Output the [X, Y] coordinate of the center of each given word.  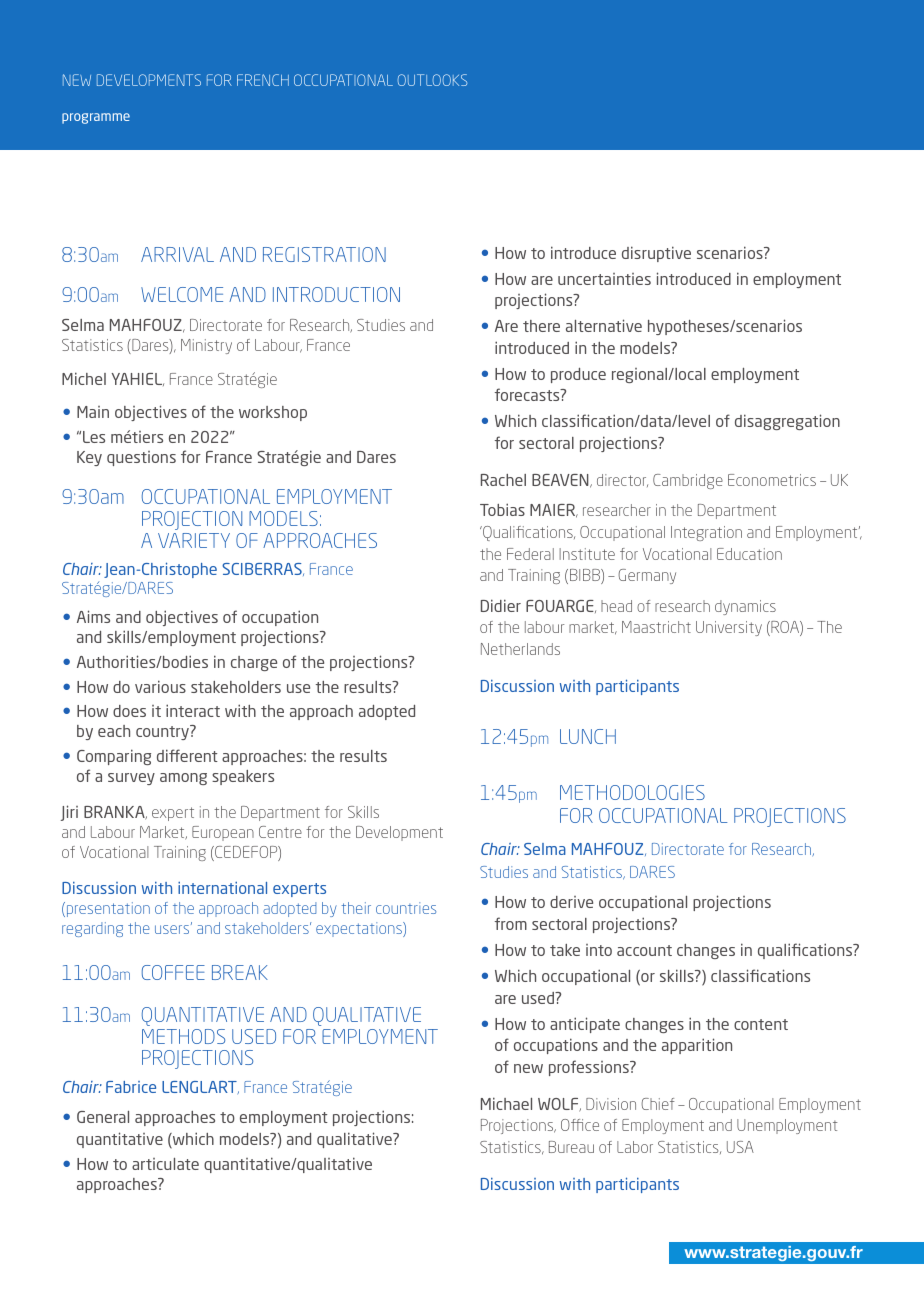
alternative [604, 325]
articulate [165, 1164]
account [644, 950]
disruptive [656, 254]
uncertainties [604, 279]
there [541, 326]
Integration [706, 533]
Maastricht [656, 627]
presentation [107, 909]
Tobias [502, 509]
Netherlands [520, 649]
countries [406, 908]
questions [141, 458]
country [163, 732]
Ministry [206, 346]
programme [96, 118]
